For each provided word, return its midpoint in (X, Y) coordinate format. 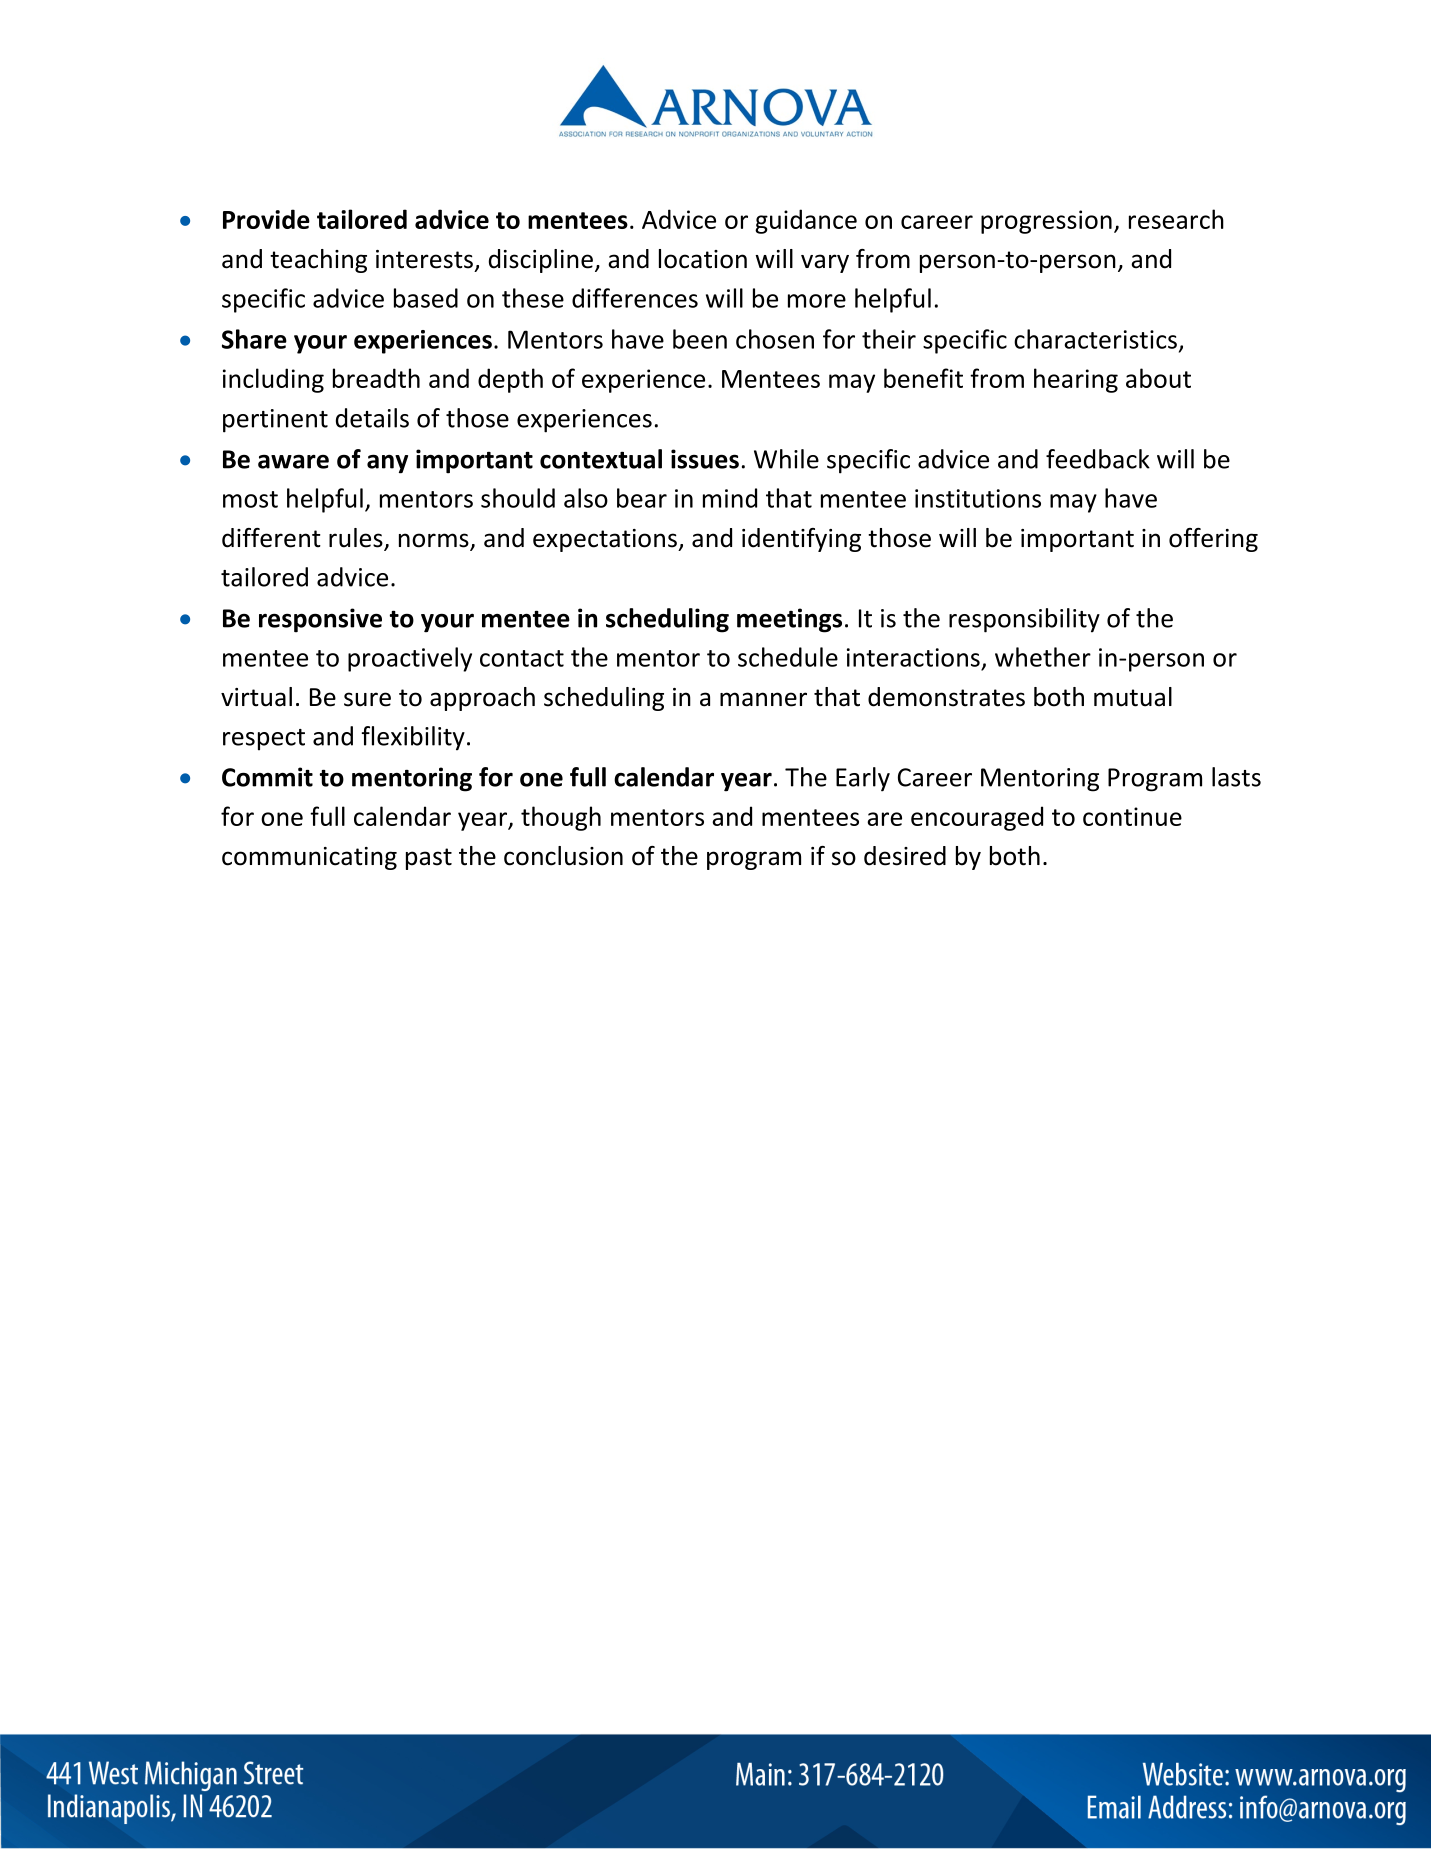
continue (1132, 816)
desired (905, 856)
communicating (309, 858)
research (1176, 219)
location (703, 259)
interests (424, 259)
